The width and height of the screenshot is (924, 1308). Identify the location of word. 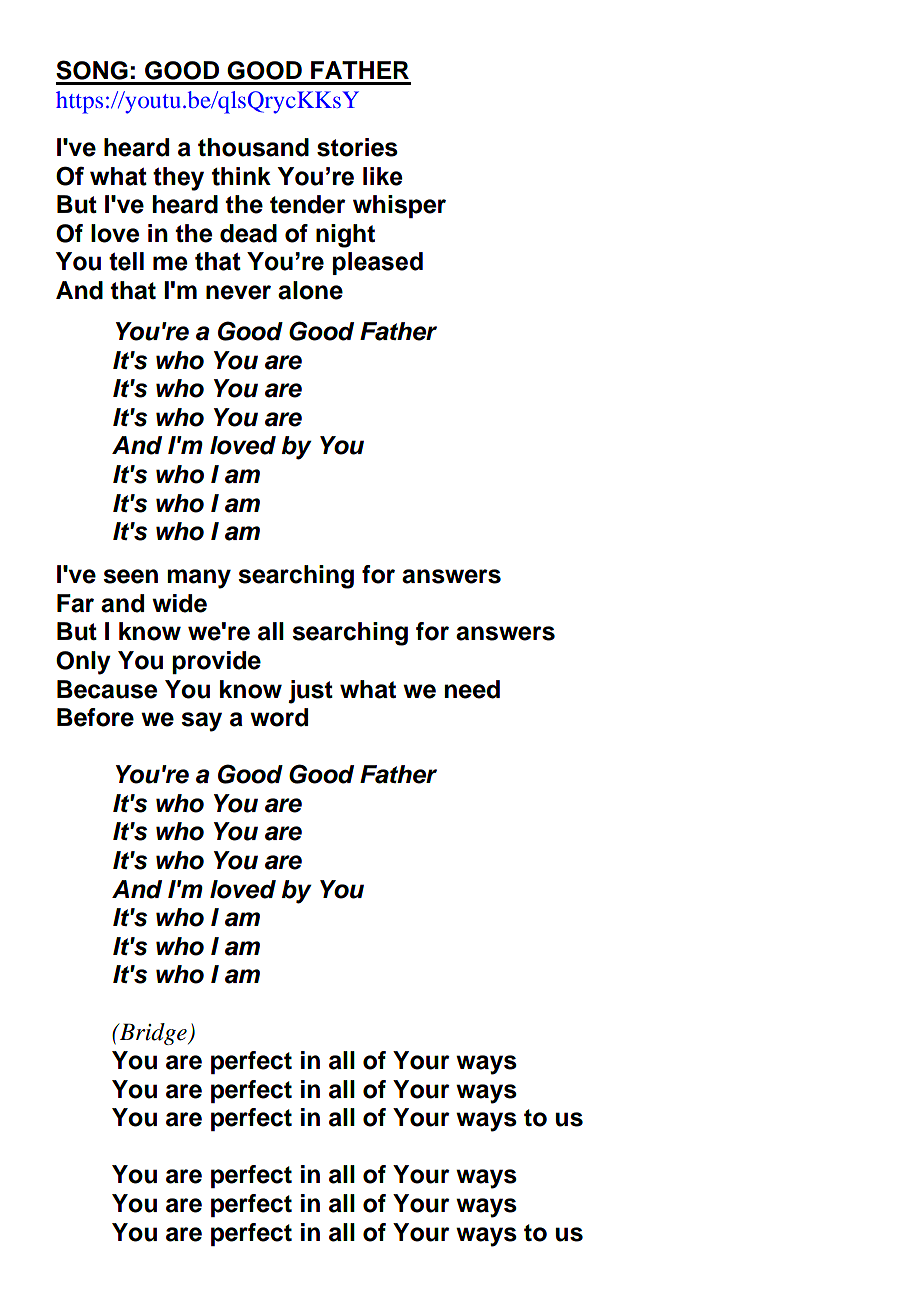
(279, 717).
